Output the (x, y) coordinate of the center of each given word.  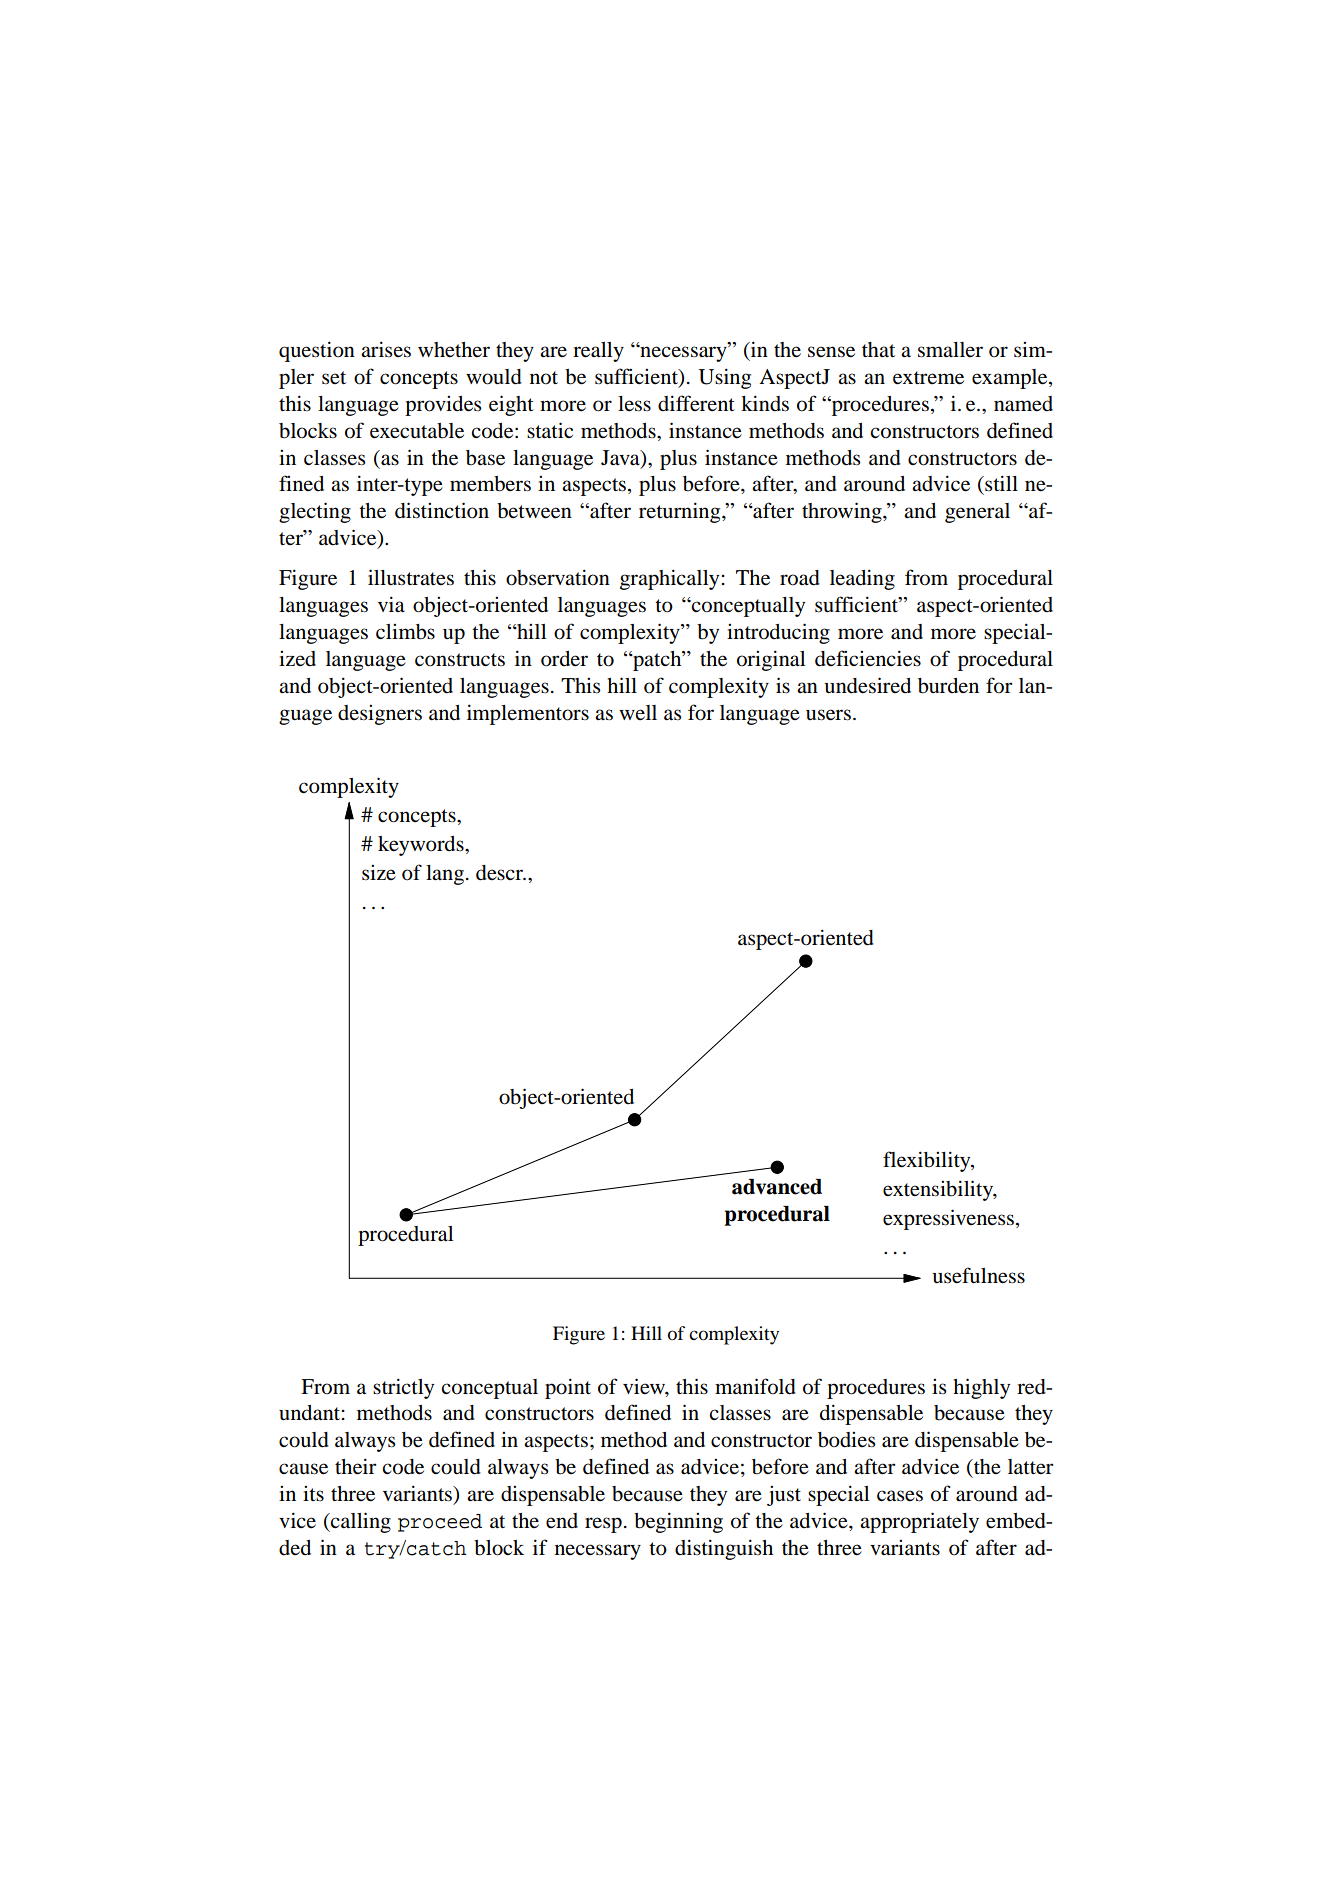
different (696, 403)
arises (386, 349)
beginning (678, 1522)
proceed (440, 1523)
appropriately (919, 1522)
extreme (928, 378)
